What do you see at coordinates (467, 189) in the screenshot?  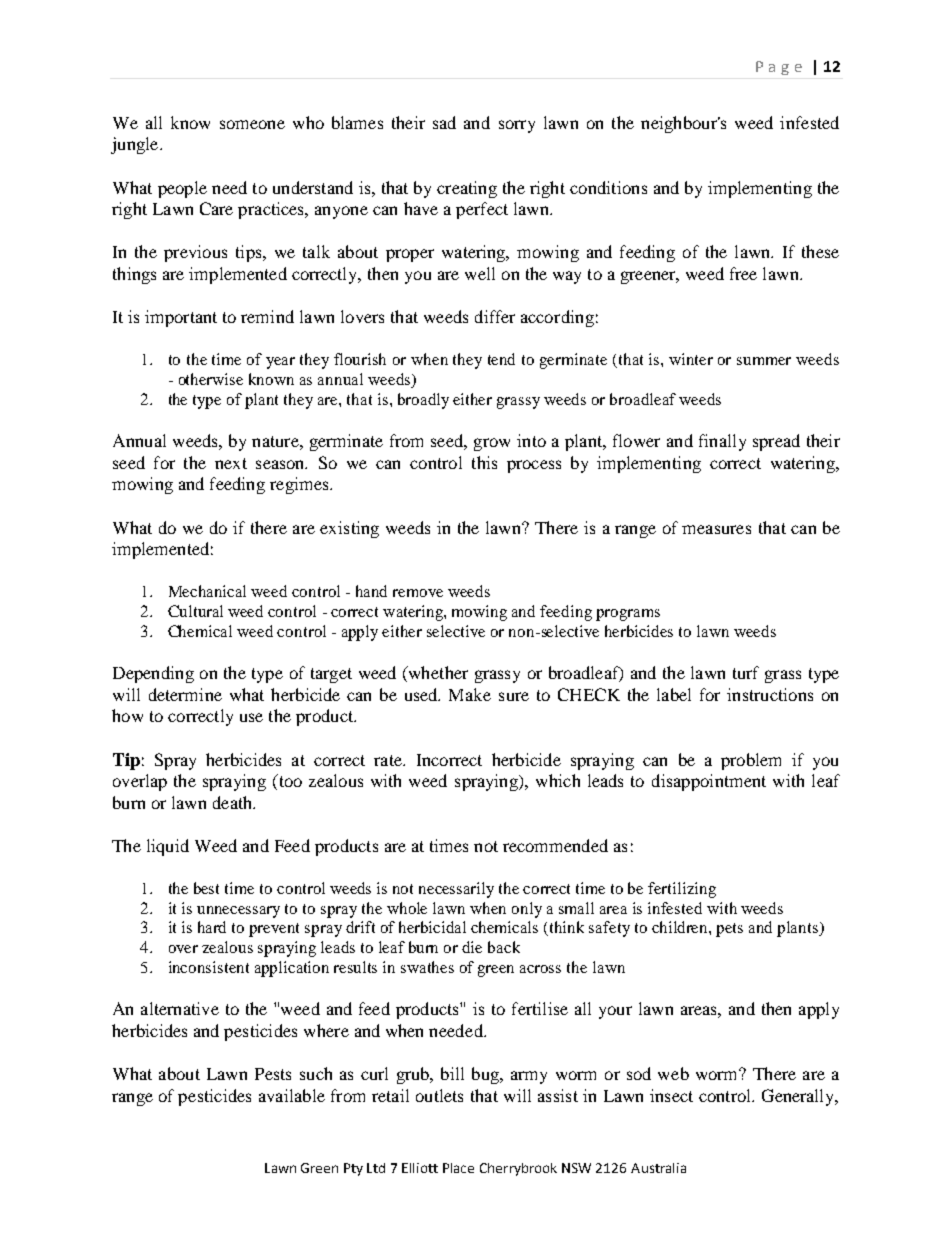 I see `creating` at bounding box center [467, 189].
